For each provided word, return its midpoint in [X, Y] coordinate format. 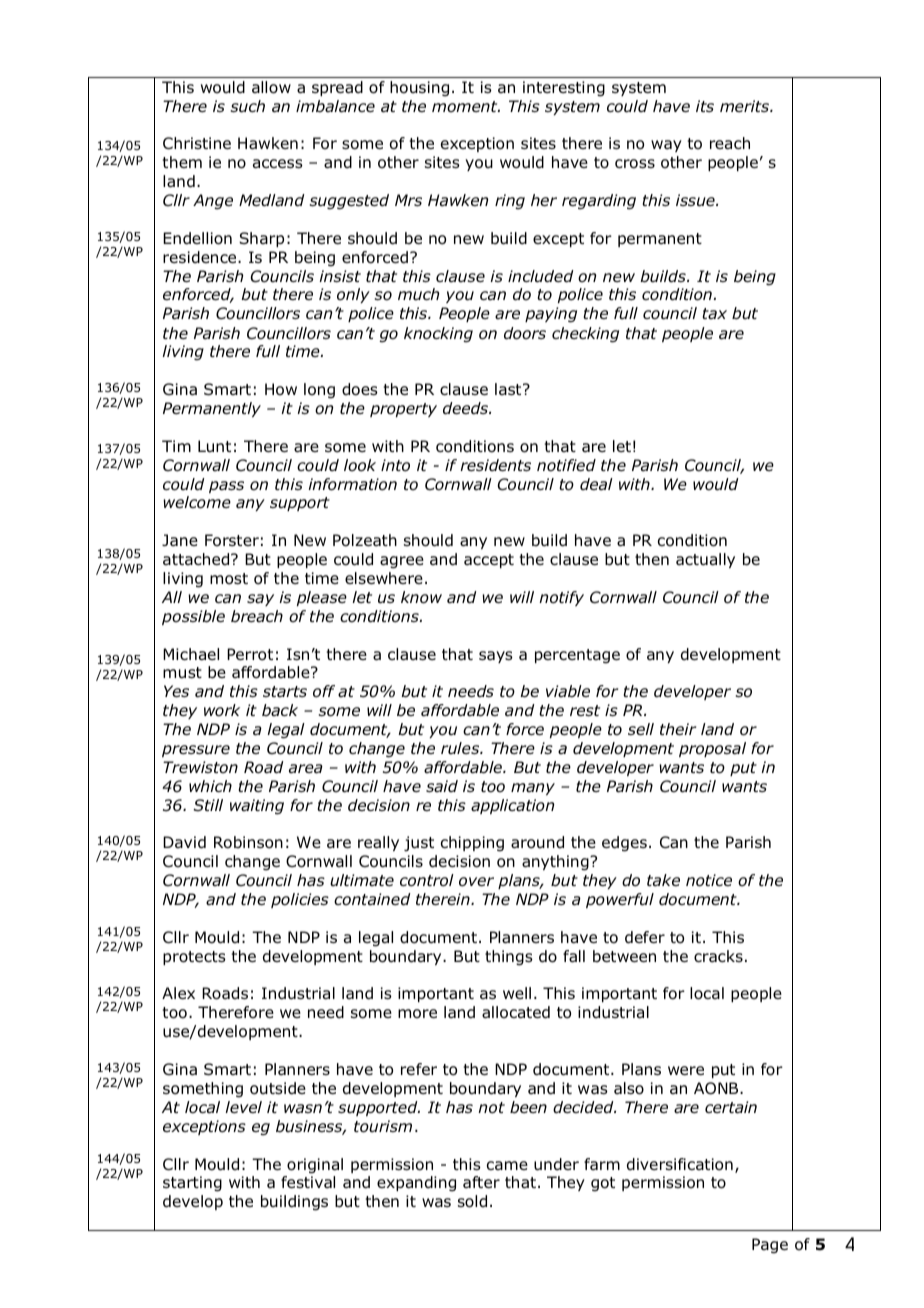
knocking [438, 335]
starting [192, 1184]
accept [489, 561]
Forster [232, 540]
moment [466, 107]
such [248, 106]
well [517, 993]
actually [705, 560]
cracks [718, 956]
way [666, 146]
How [281, 389]
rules [461, 748]
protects [194, 958]
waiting [257, 807]
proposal [712, 749]
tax [714, 314]
